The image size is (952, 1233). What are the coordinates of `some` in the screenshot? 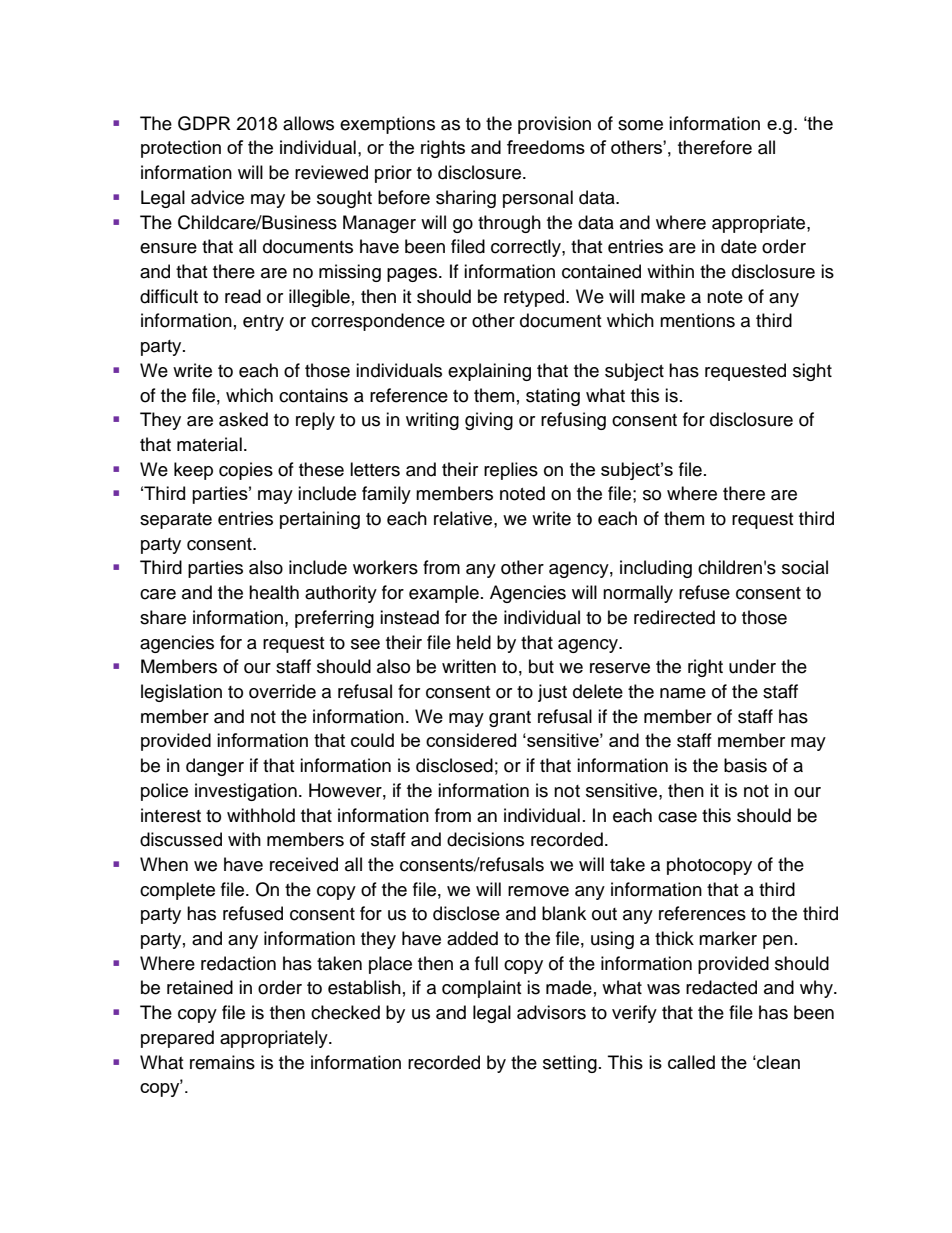 It's located at (640, 125).
